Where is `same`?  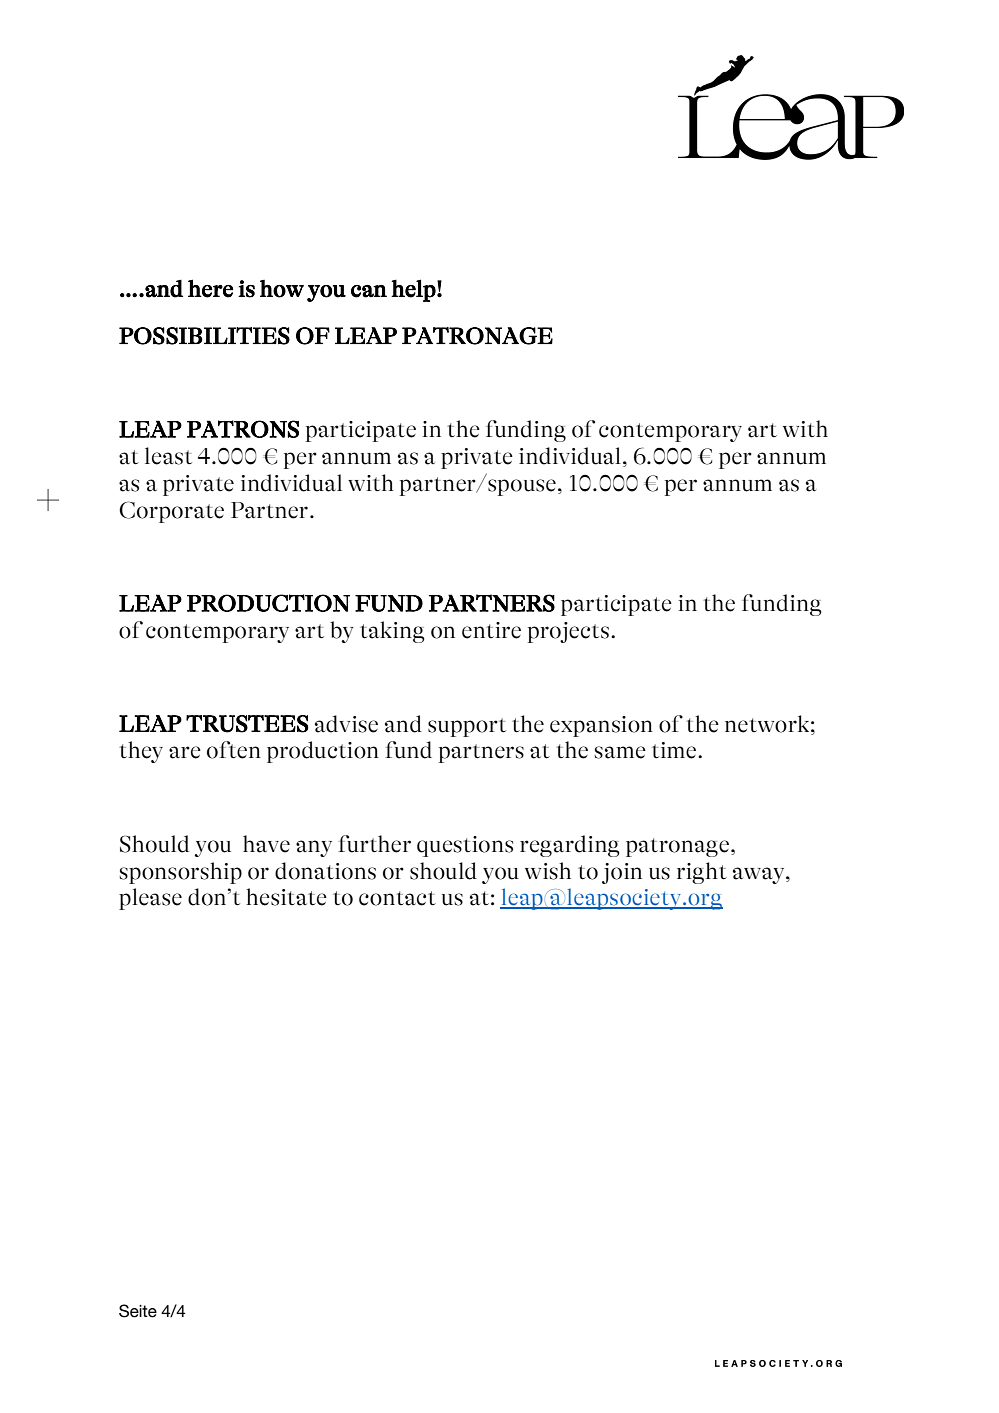 same is located at coordinates (620, 752).
